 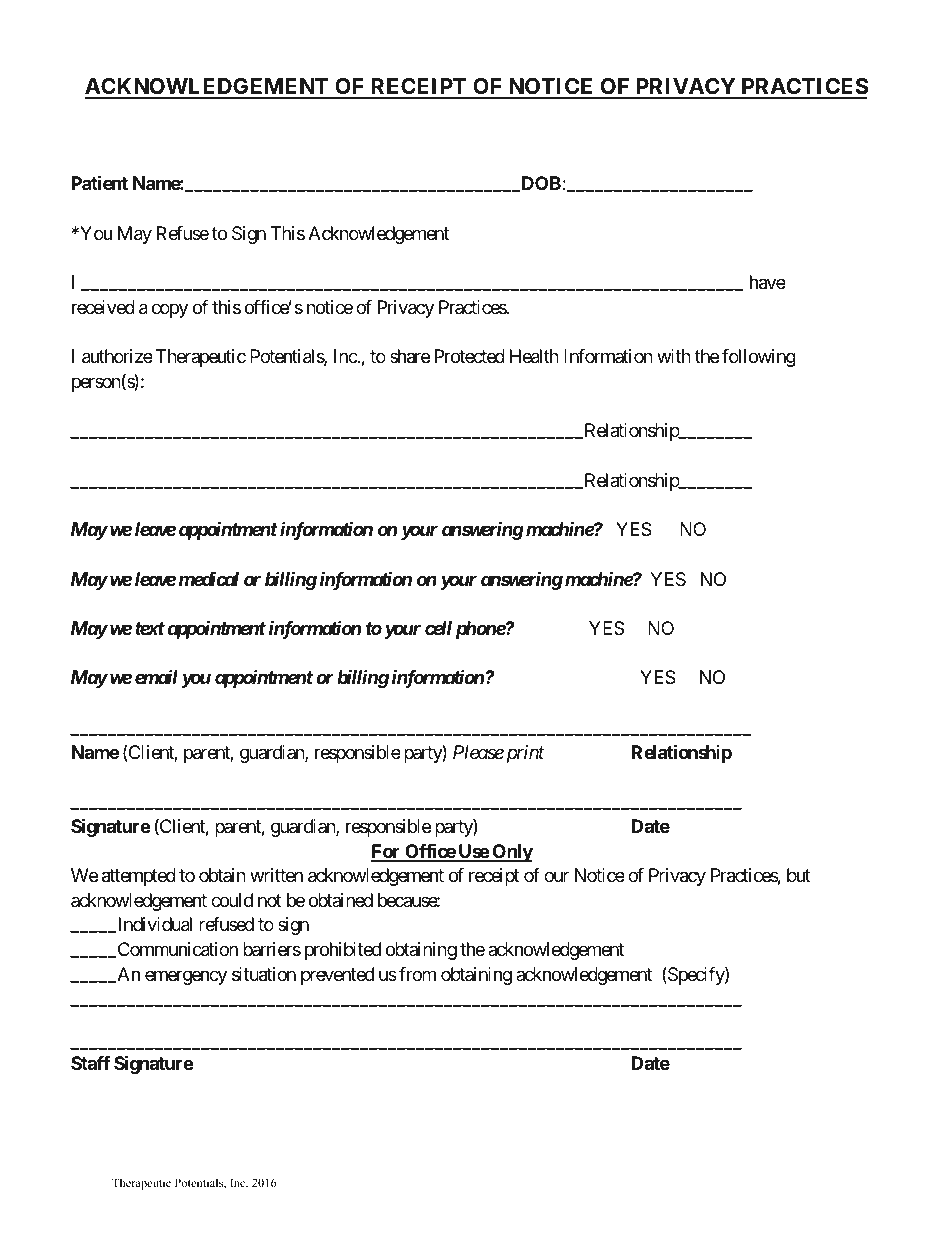 I want to click on with, so click(x=674, y=356).
